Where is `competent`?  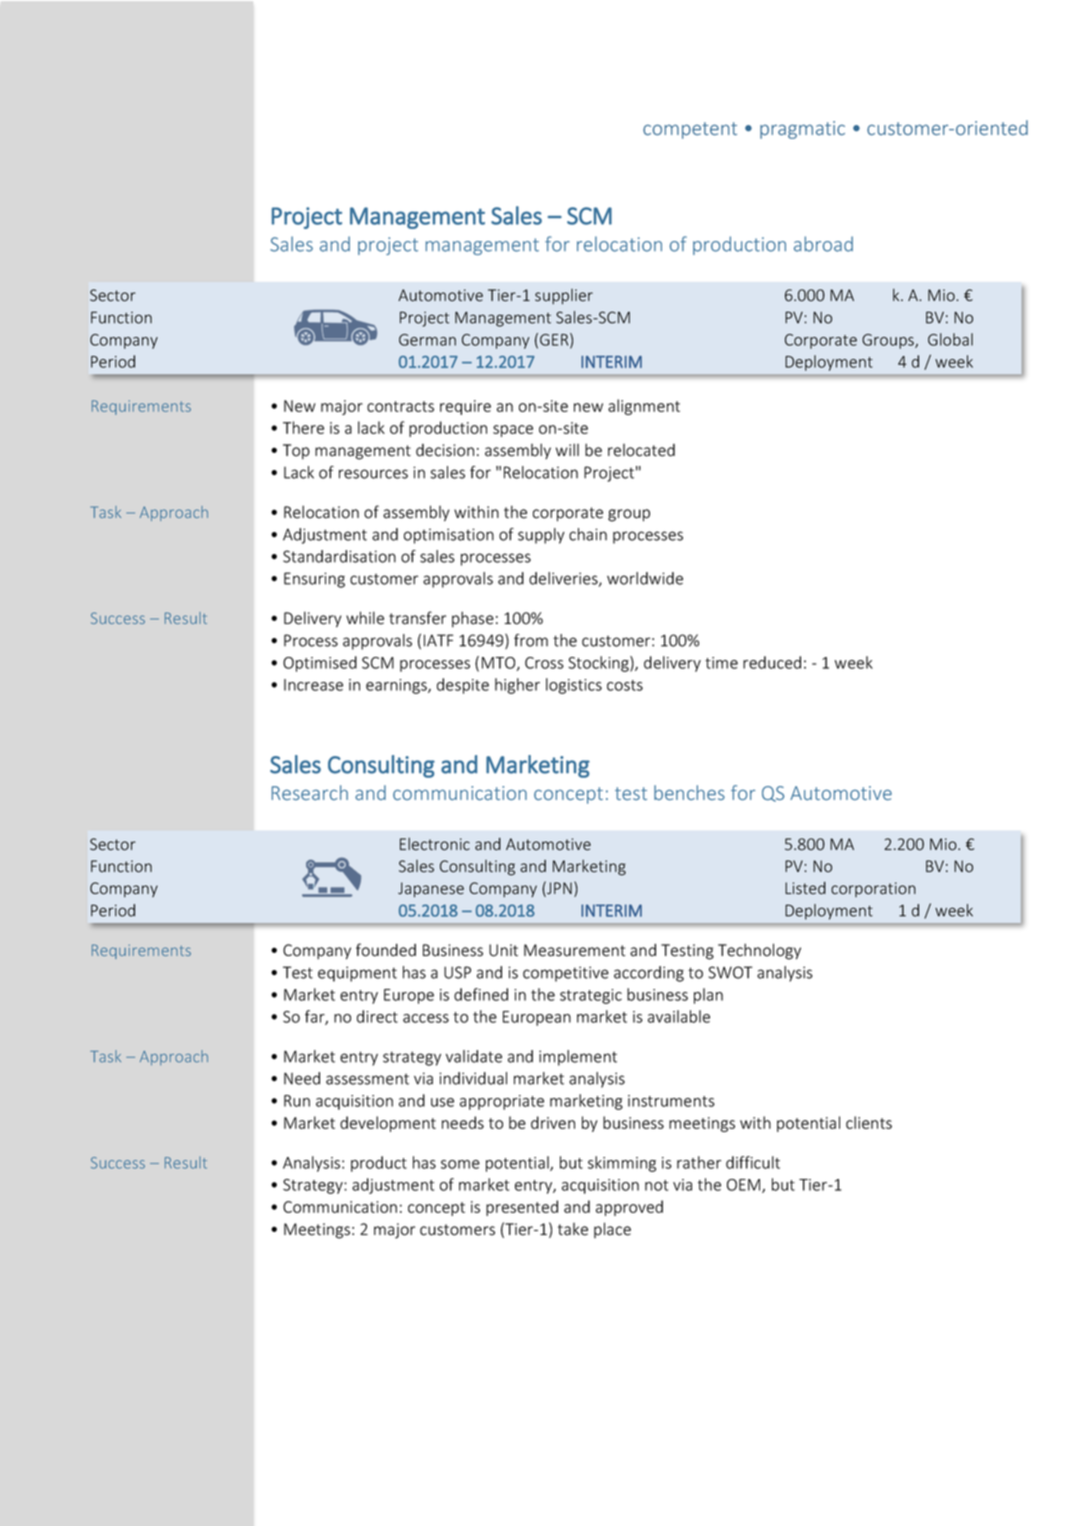 competent is located at coordinates (690, 130).
